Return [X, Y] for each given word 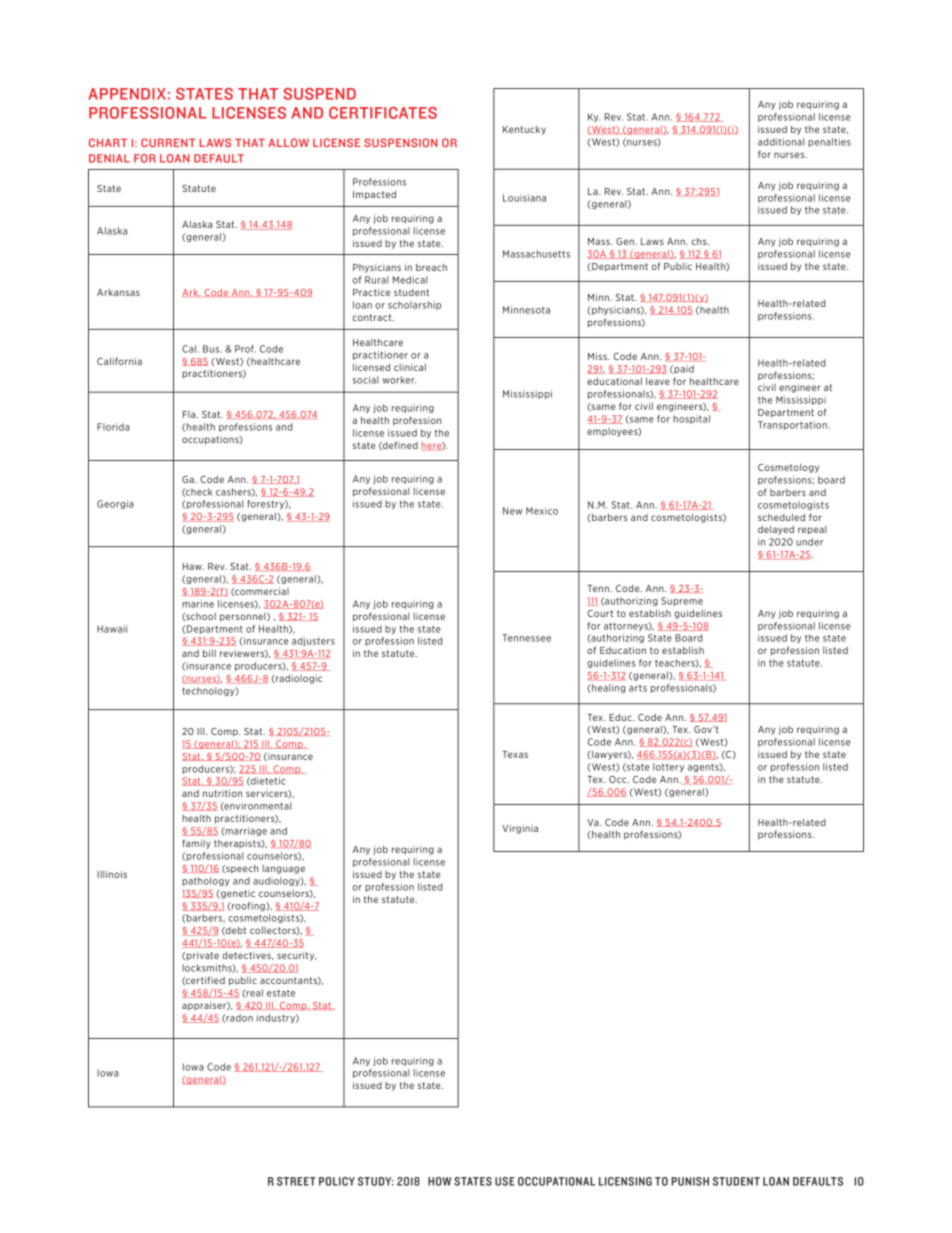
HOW [439, 1181]
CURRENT [168, 142]
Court [600, 613]
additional [781, 142]
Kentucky [524, 130]
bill [209, 653]
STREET [296, 1181]
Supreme [682, 601]
